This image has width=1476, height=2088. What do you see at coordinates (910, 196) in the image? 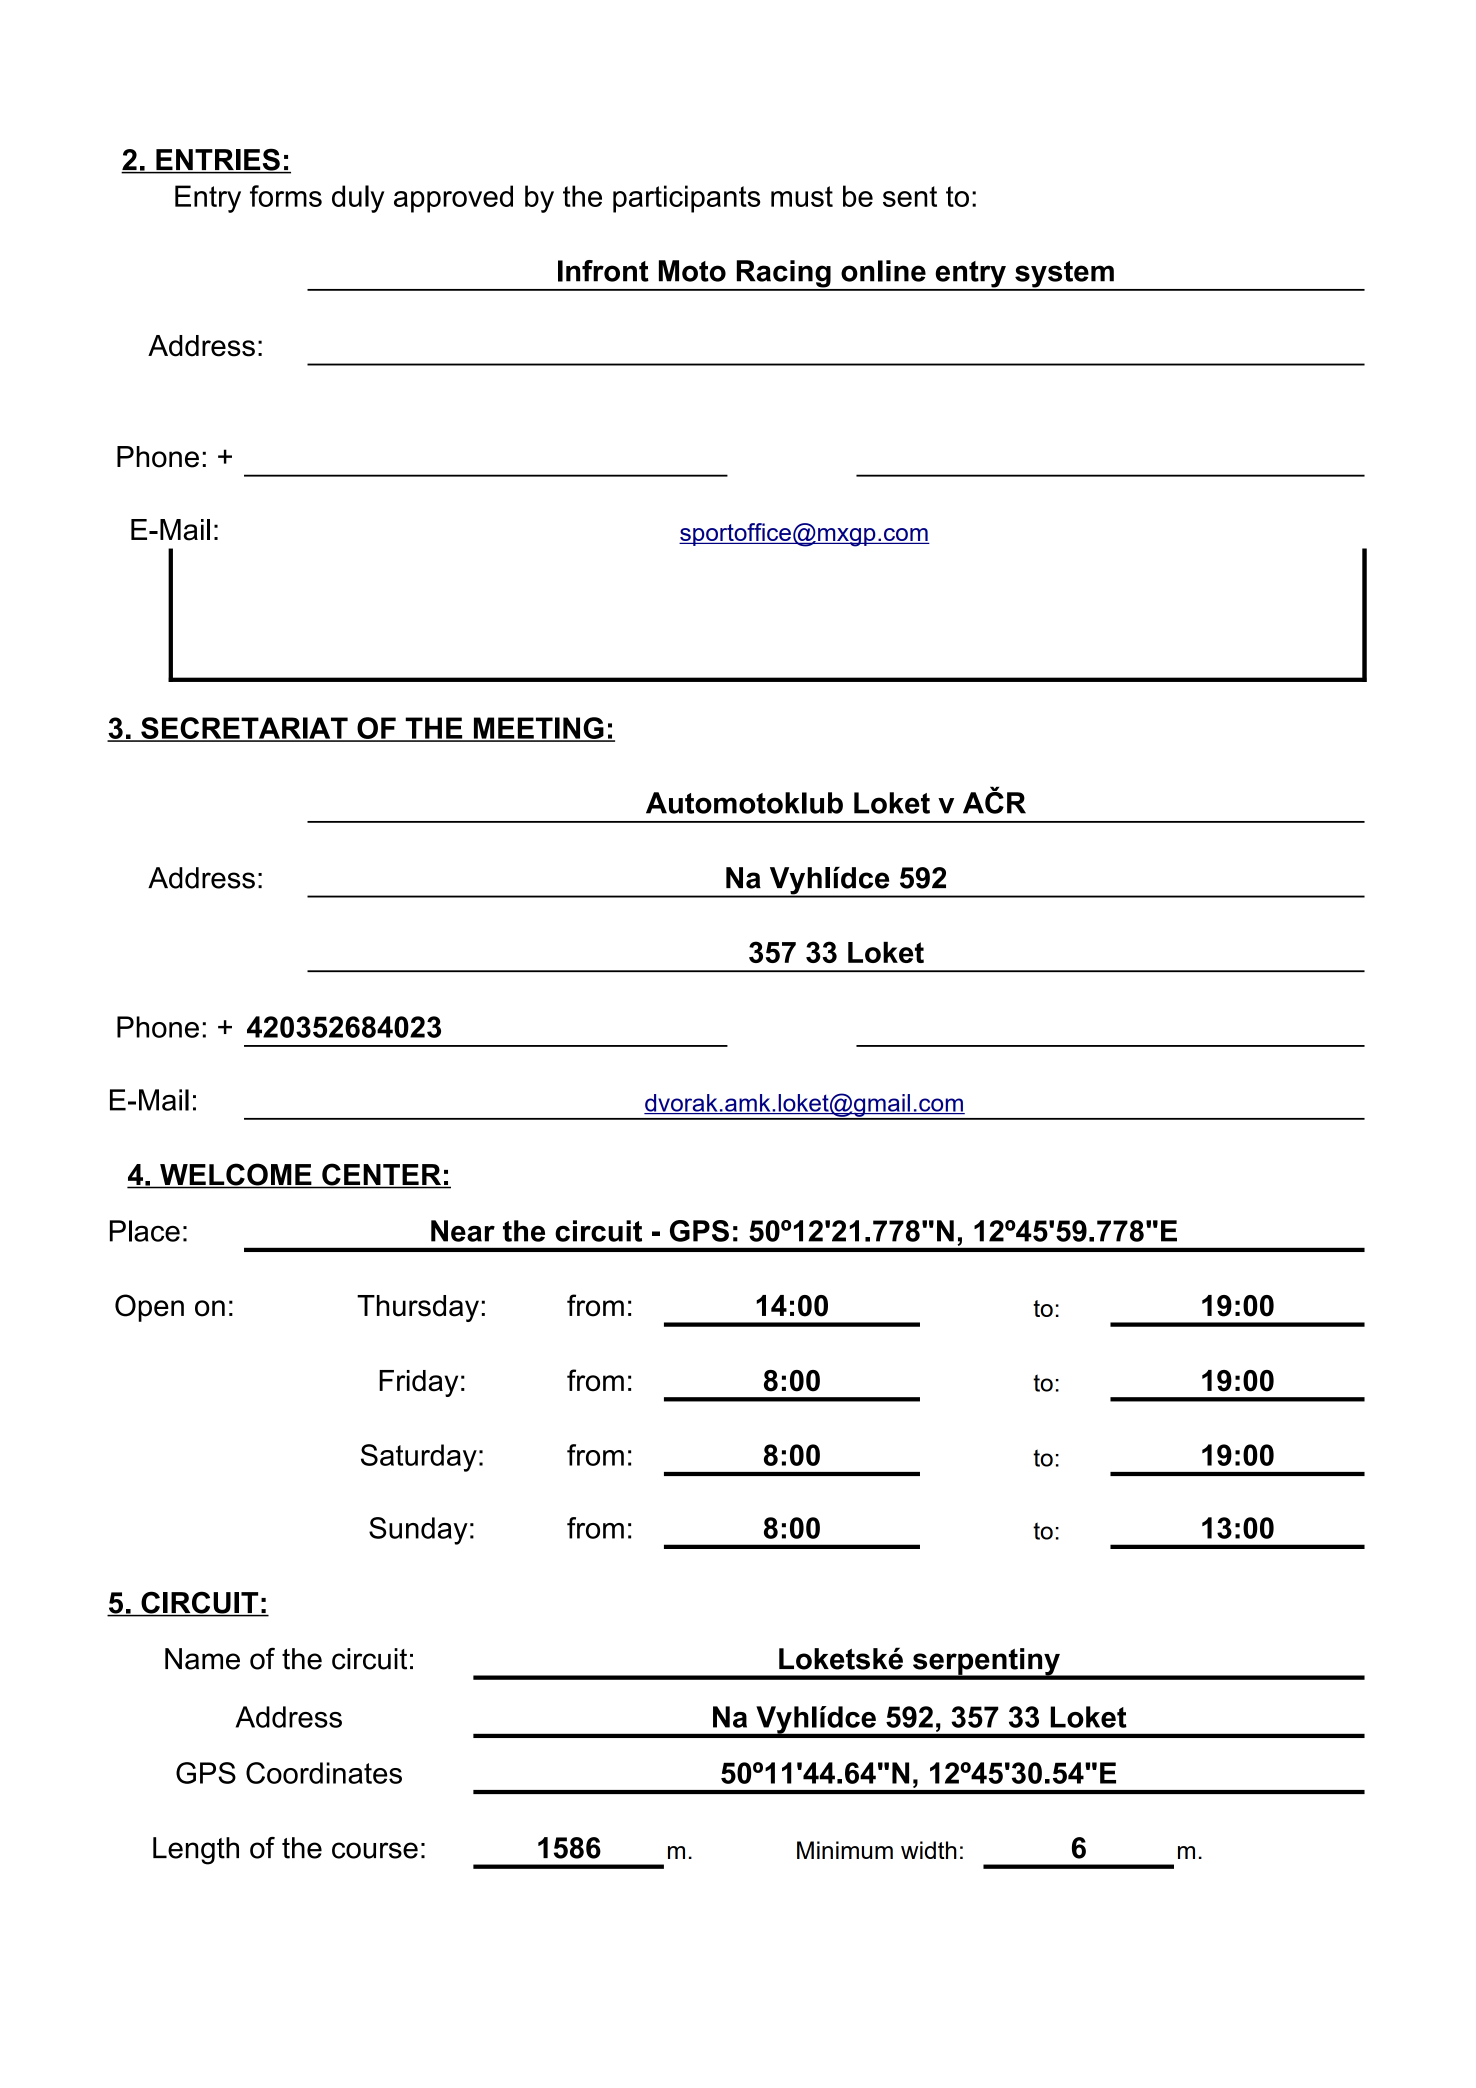
I see `sent` at bounding box center [910, 196].
